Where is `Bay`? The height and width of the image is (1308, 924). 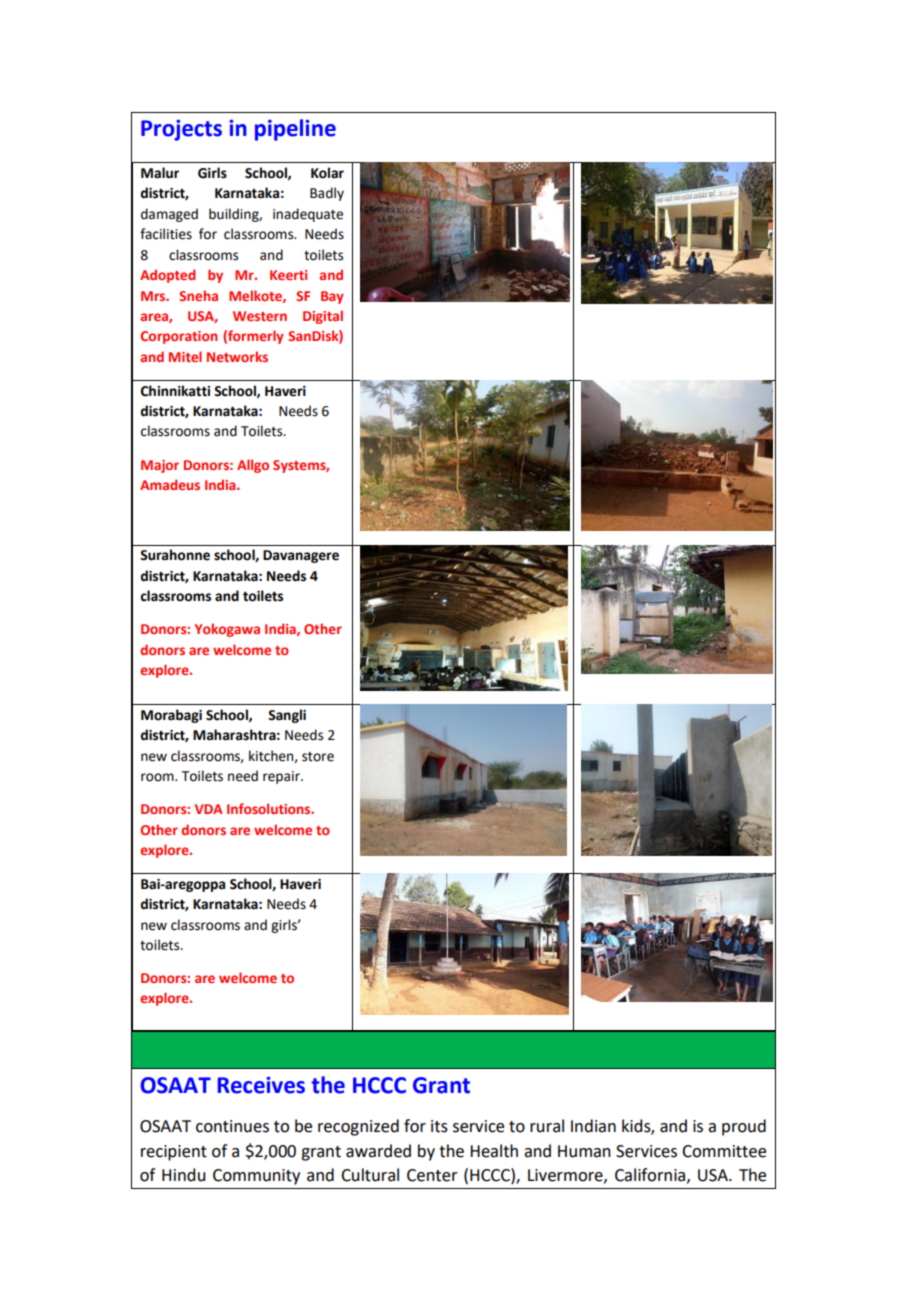 Bay is located at coordinates (332, 297).
